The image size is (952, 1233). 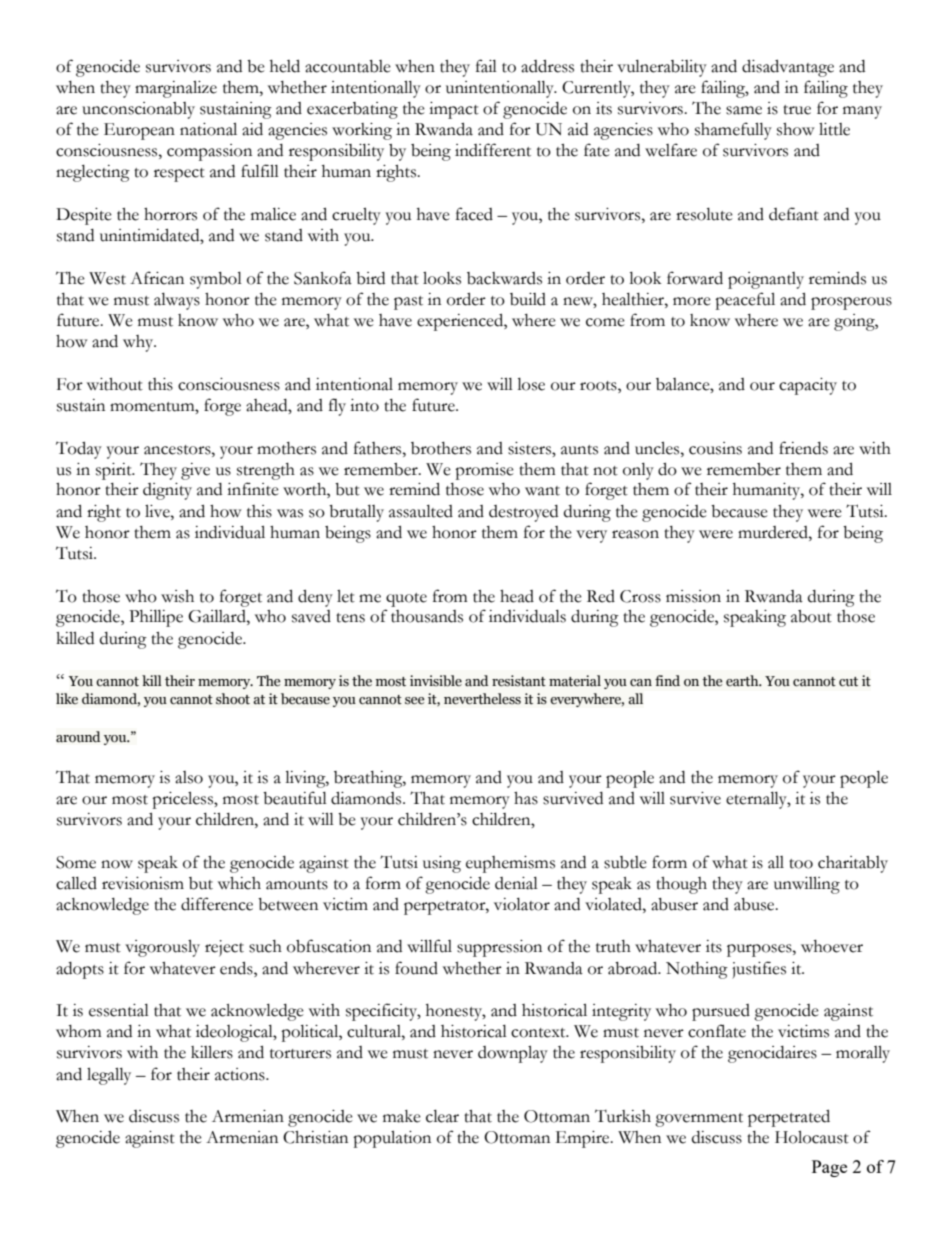 I want to click on legally, so click(x=109, y=1076).
